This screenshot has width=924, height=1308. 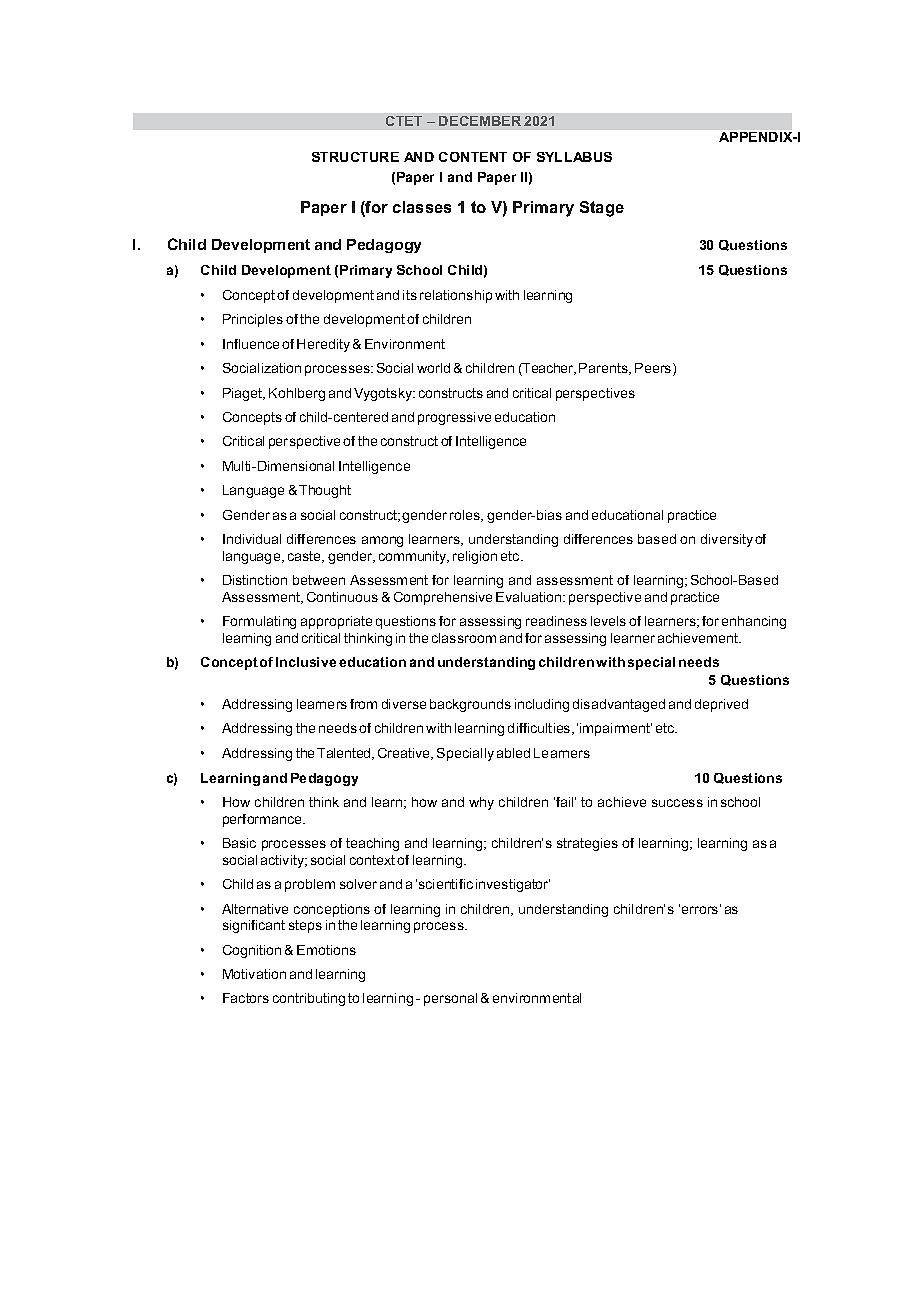 What do you see at coordinates (464, 638) in the screenshot?
I see `classroom` at bounding box center [464, 638].
